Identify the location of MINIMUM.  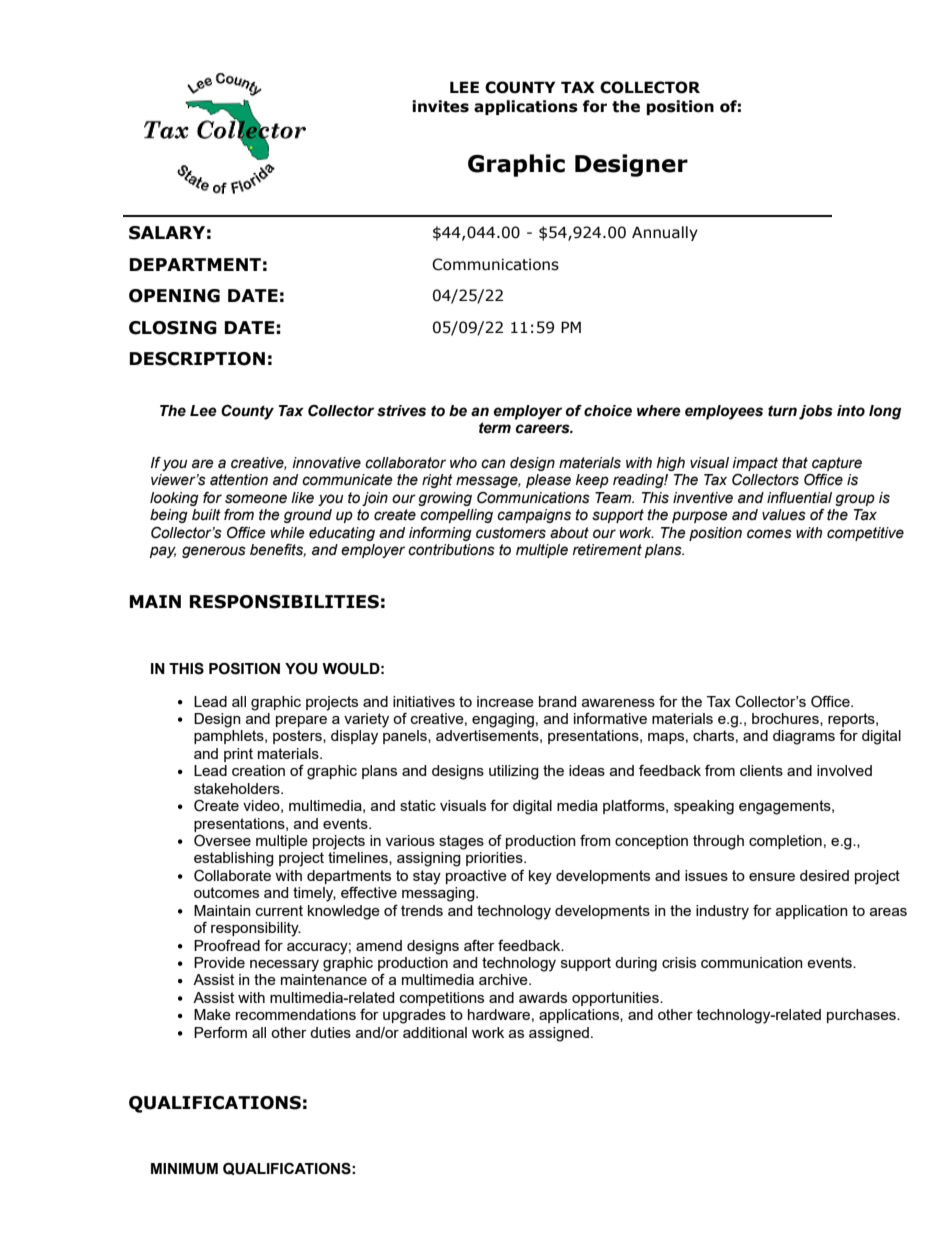
(184, 1169).
